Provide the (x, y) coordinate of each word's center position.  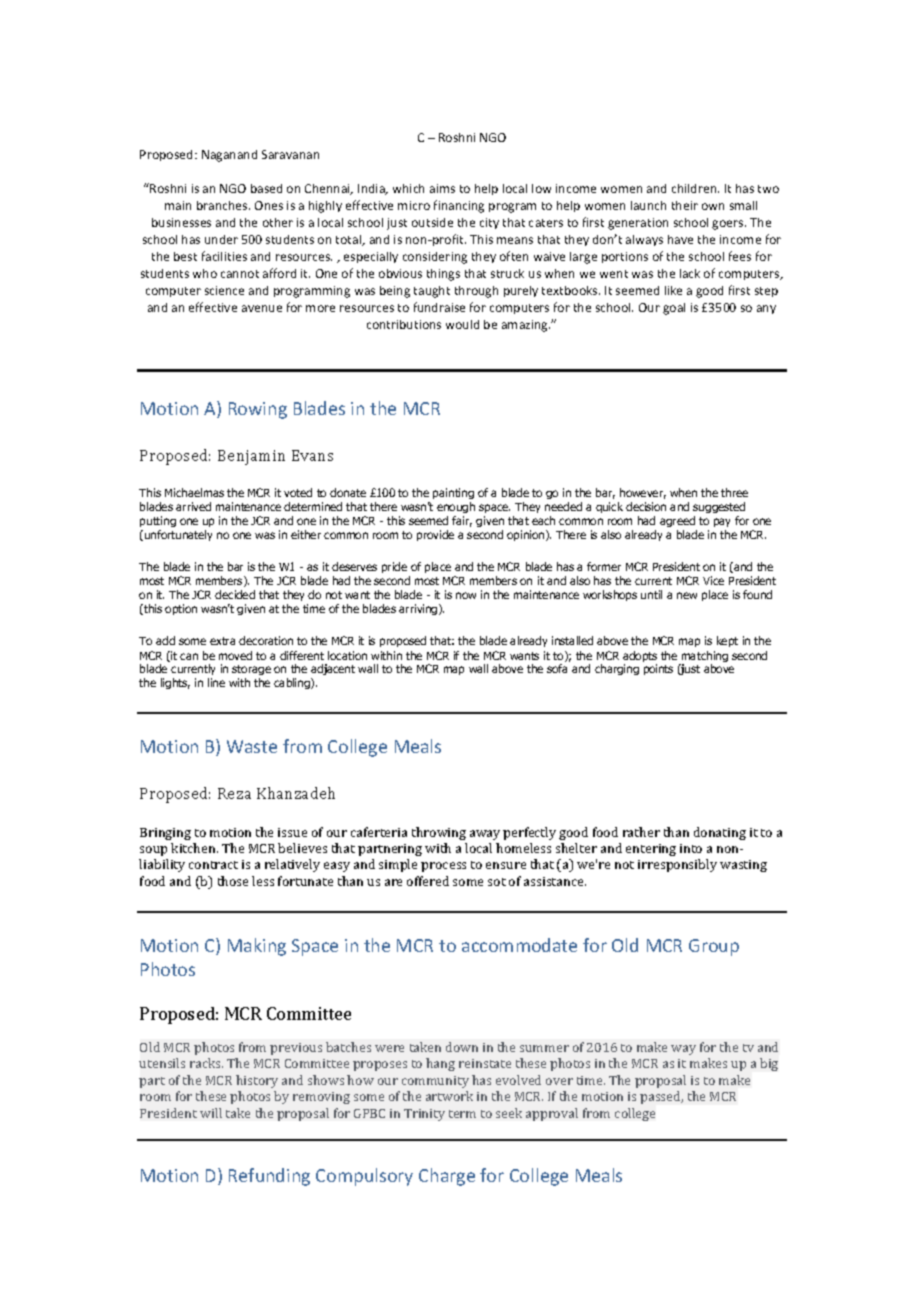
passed (661, 1097)
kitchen (194, 848)
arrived (193, 506)
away (485, 835)
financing (459, 206)
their (685, 205)
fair (462, 521)
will (211, 1113)
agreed (677, 521)
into (691, 848)
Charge (447, 1177)
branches (223, 205)
